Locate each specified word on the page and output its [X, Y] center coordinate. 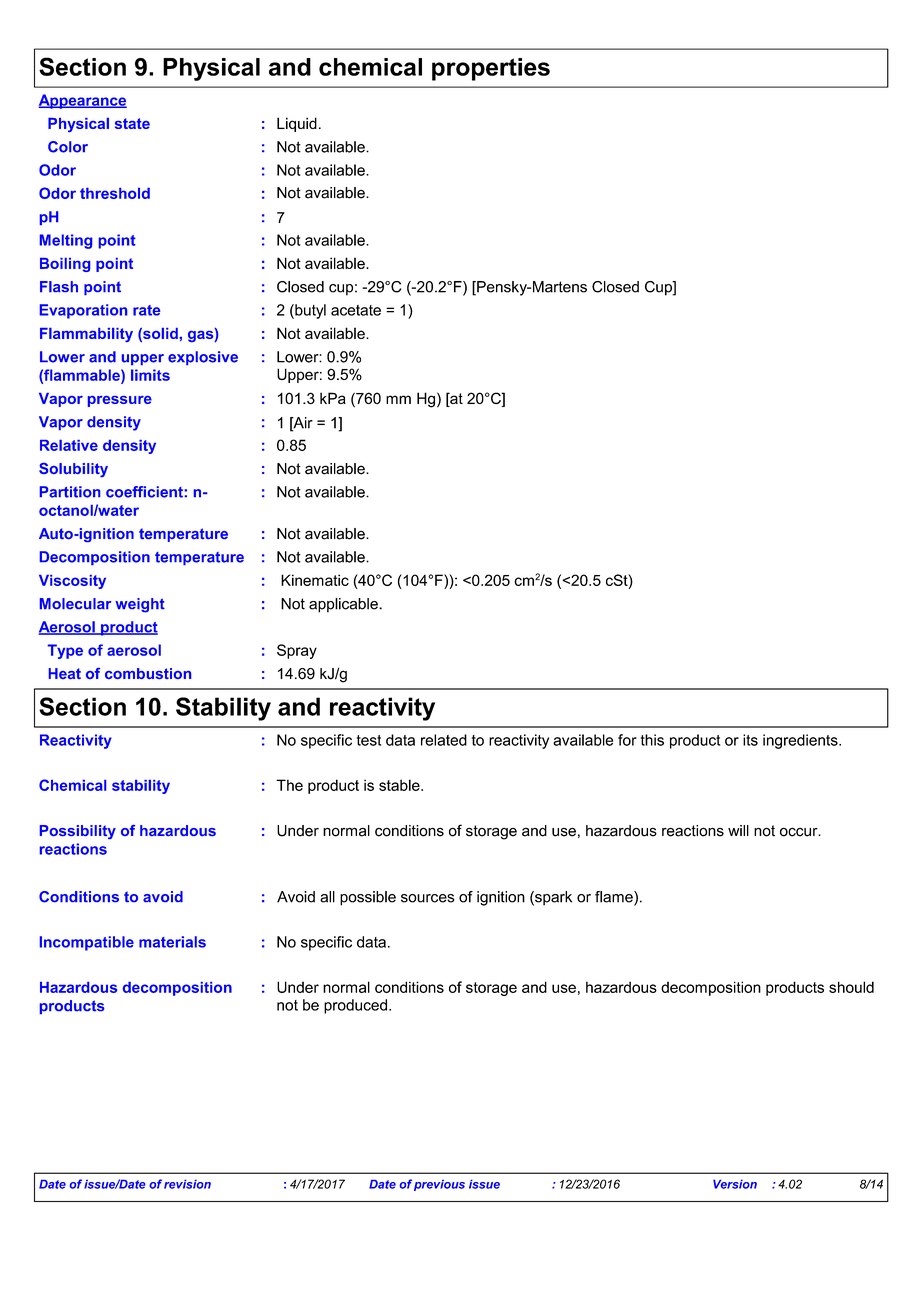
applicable [344, 605]
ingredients [801, 741]
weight [140, 605]
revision [187, 1184]
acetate [356, 310]
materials [172, 942]
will [738, 830]
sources [428, 898]
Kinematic [315, 580]
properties [491, 69]
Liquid [297, 124]
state [132, 123]
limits [150, 375]
